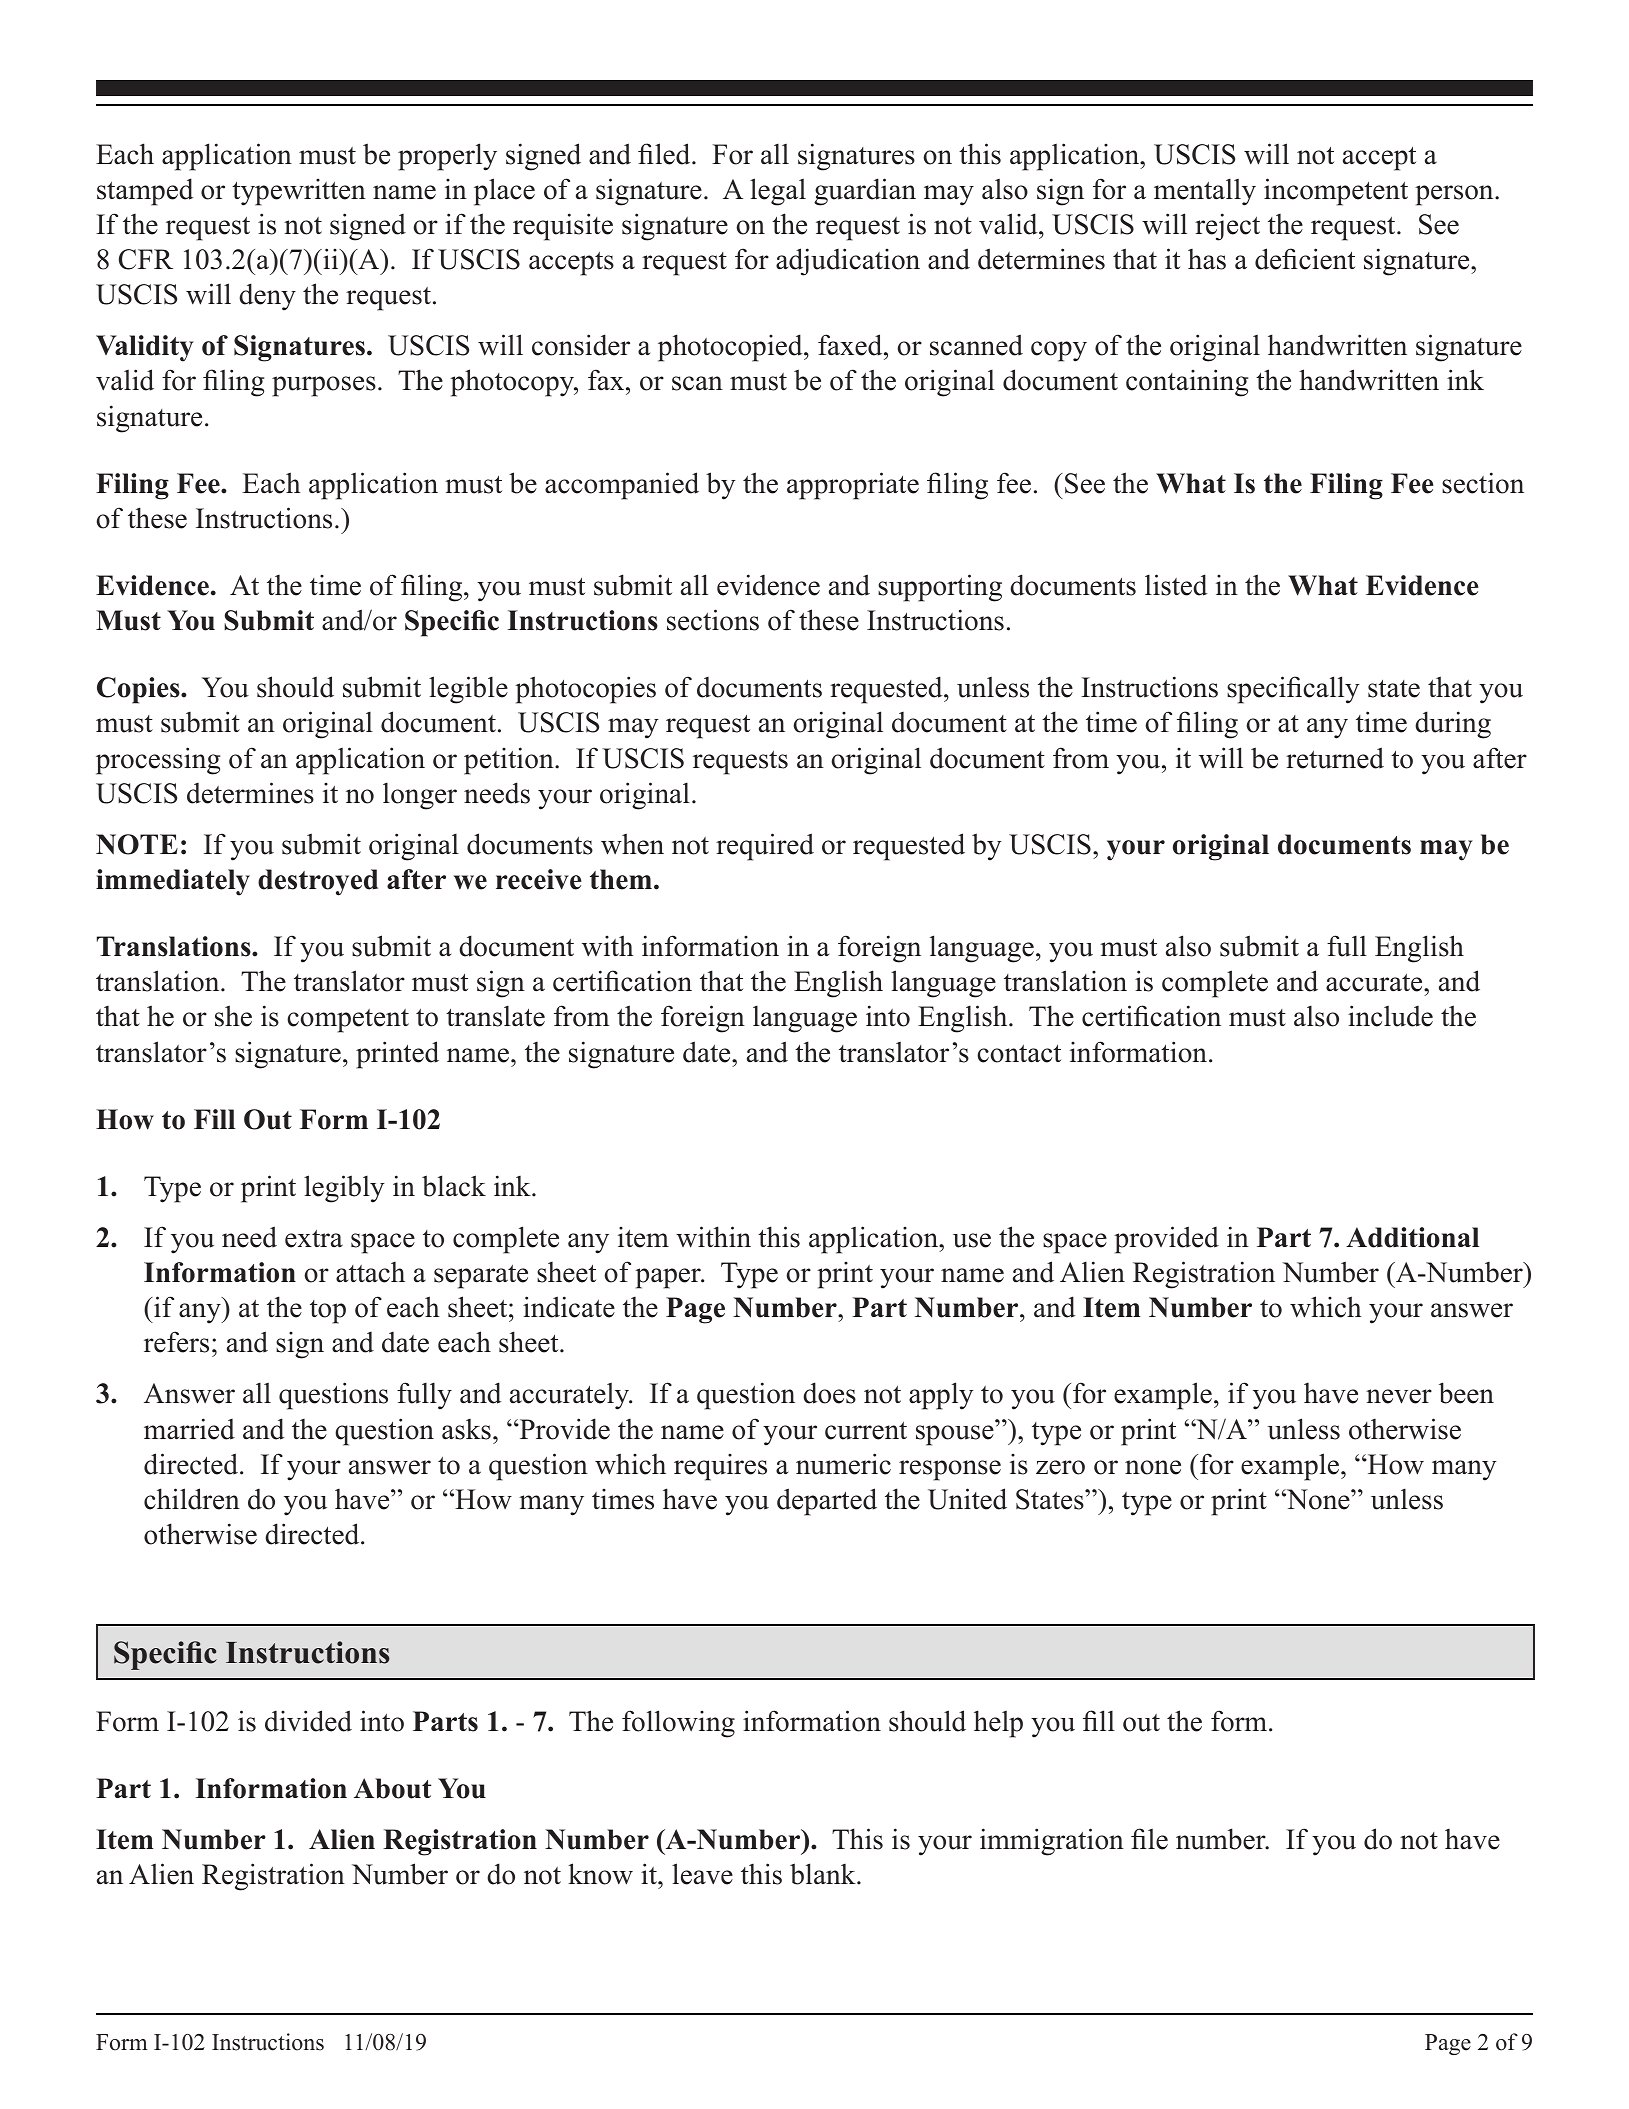  I want to click on deny, so click(267, 297).
